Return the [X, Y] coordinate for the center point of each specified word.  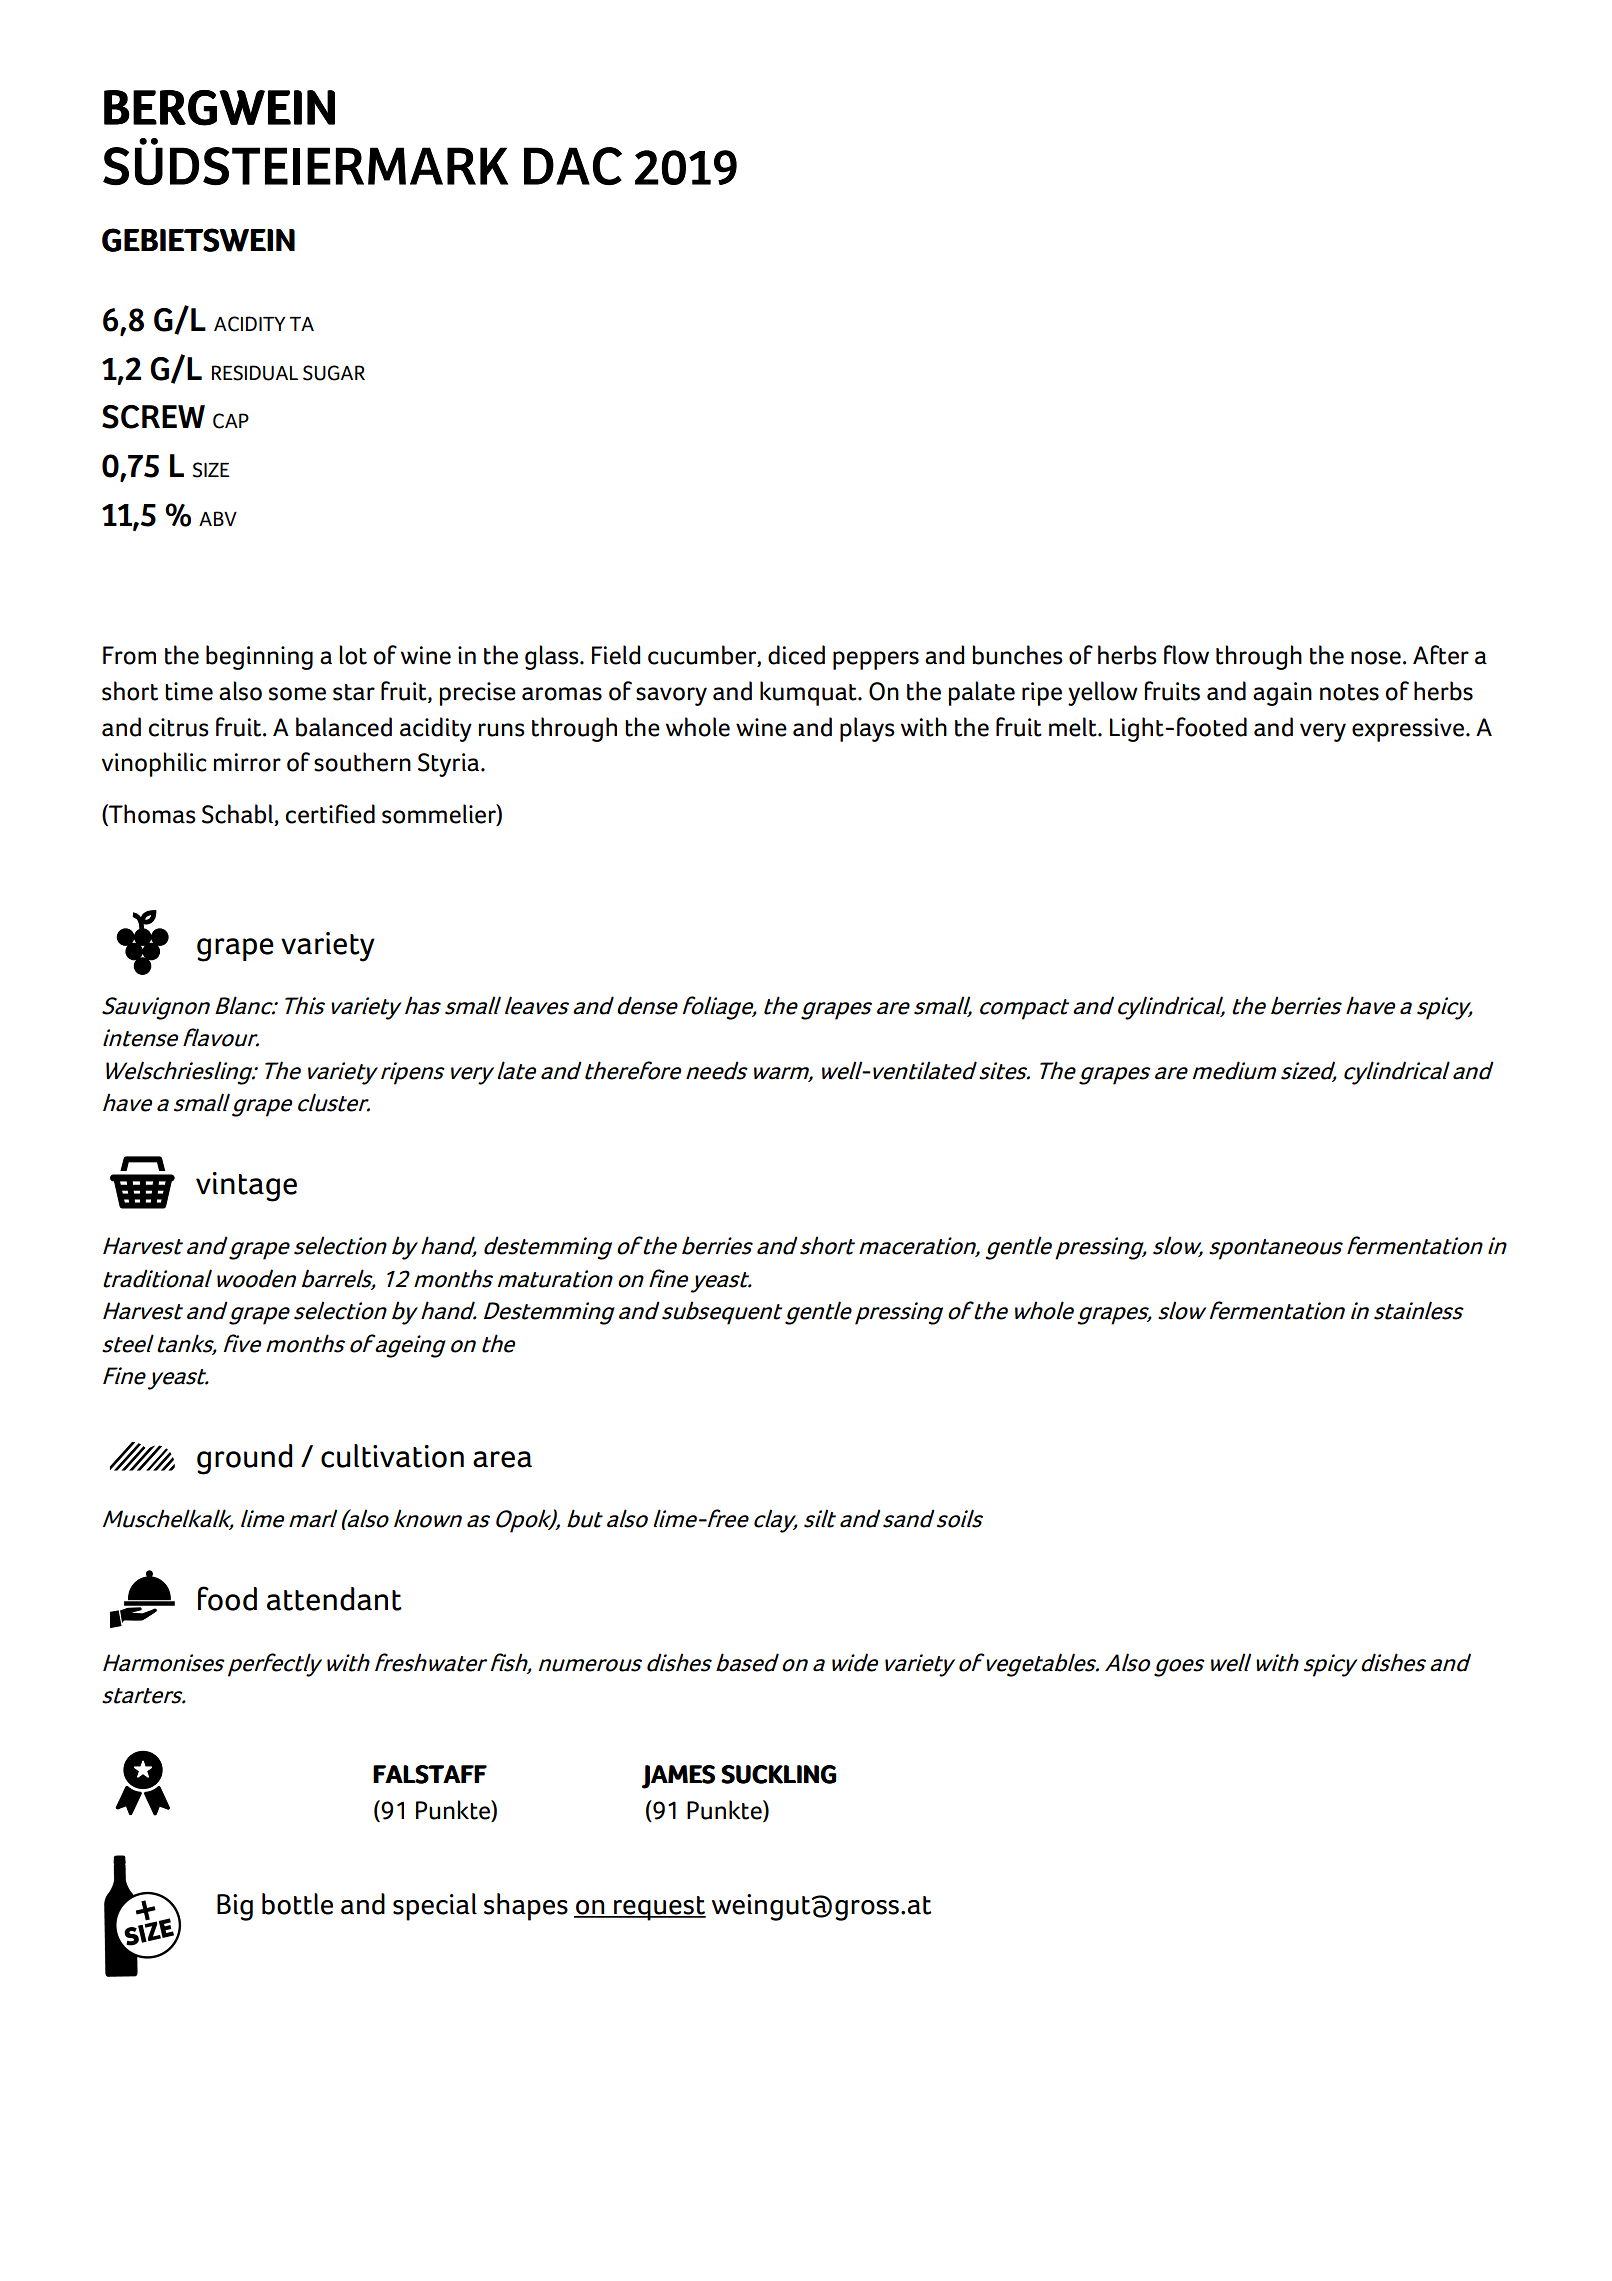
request [659, 1908]
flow [1186, 655]
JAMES [678, 1777]
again [1282, 694]
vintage [246, 1187]
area [502, 1459]
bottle [297, 1904]
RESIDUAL [255, 373]
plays [867, 729]
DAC [573, 166]
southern [362, 762]
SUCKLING [778, 1774]
